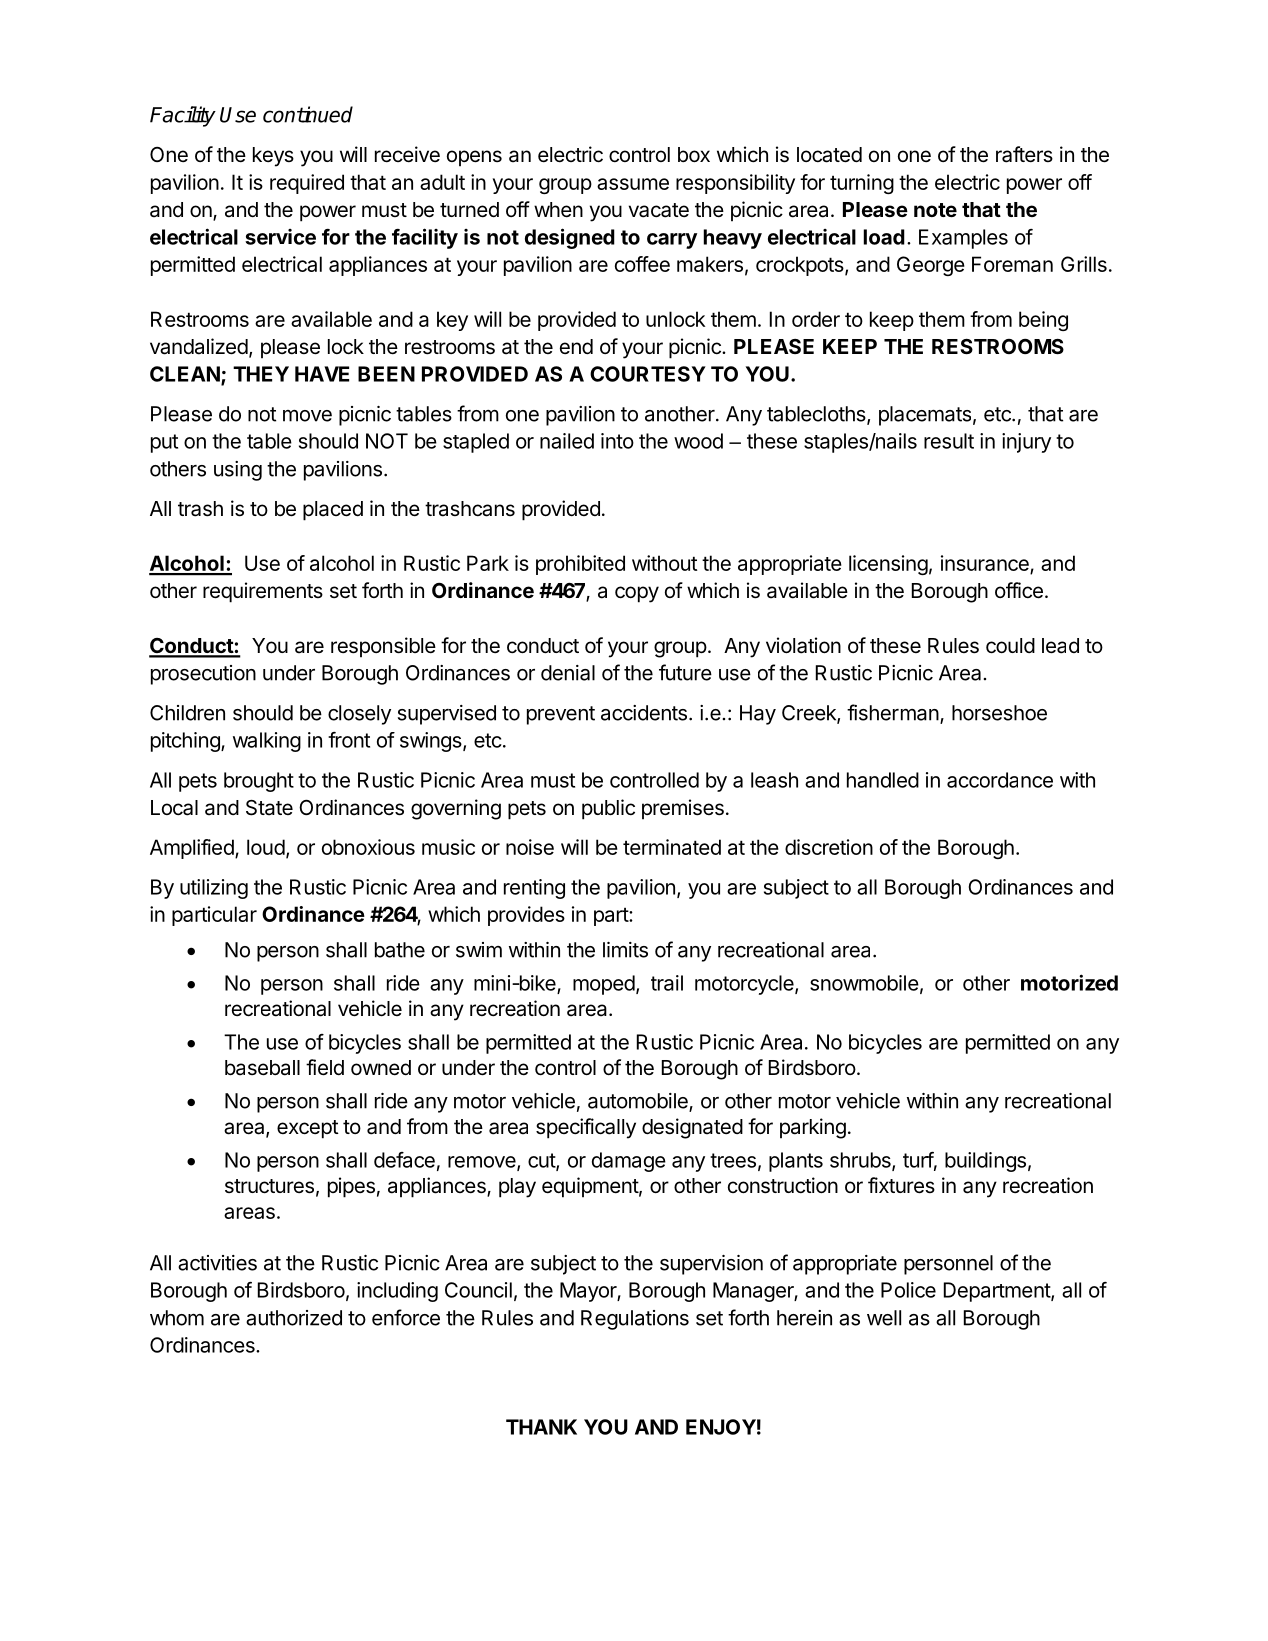 This screenshot has width=1268, height=1641. What do you see at coordinates (262, 1068) in the screenshot?
I see `baseball` at bounding box center [262, 1068].
